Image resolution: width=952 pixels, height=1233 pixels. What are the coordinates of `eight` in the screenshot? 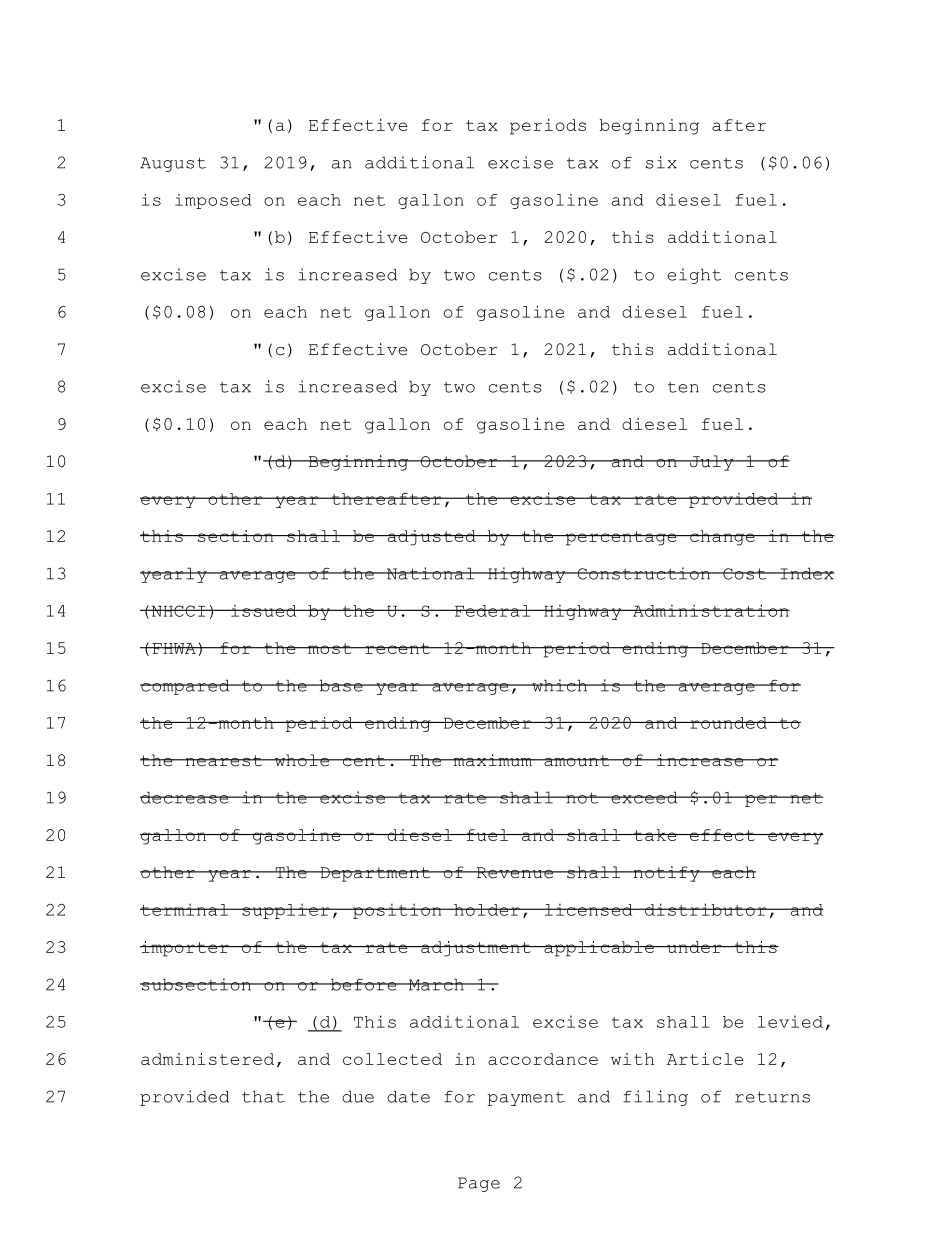 It's located at (694, 276).
